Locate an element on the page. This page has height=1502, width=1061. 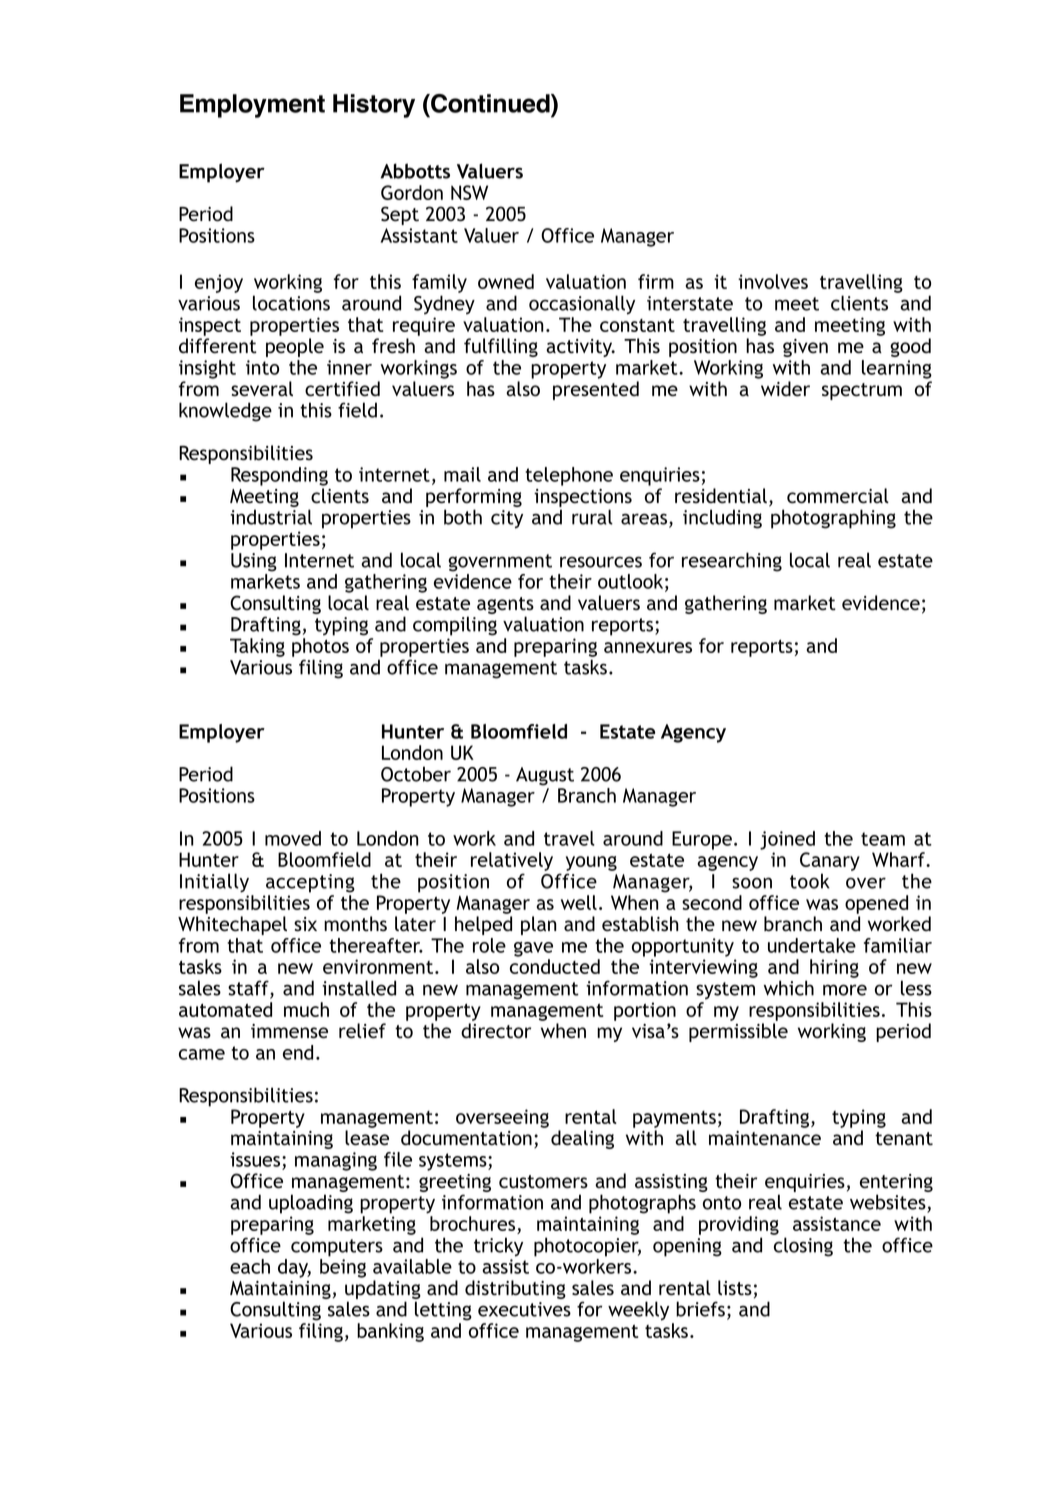
Taking is located at coordinates (257, 647).
